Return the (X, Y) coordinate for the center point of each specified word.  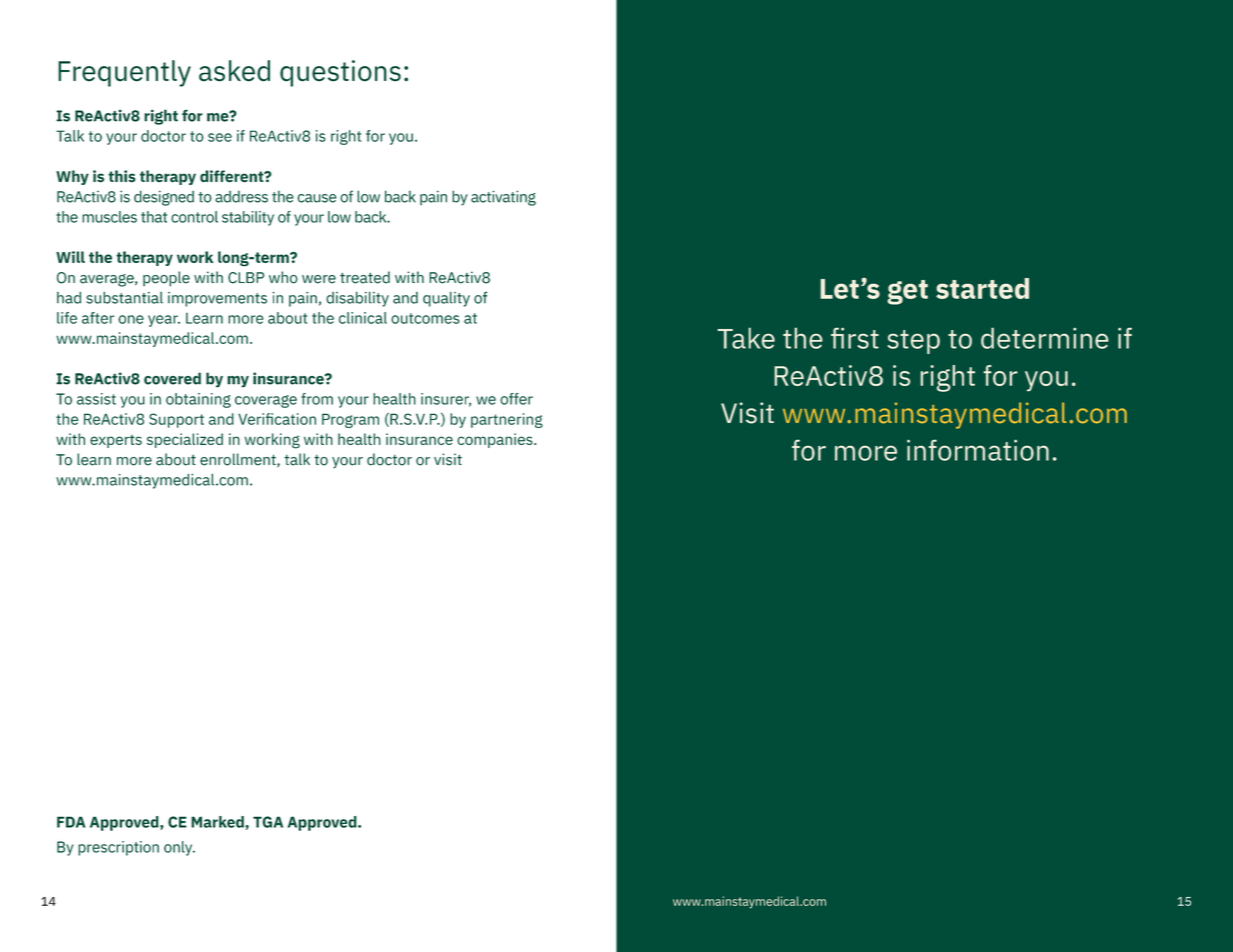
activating (503, 198)
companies (496, 440)
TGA (268, 822)
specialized (185, 440)
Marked (218, 822)
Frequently (124, 73)
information (978, 450)
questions (340, 73)
